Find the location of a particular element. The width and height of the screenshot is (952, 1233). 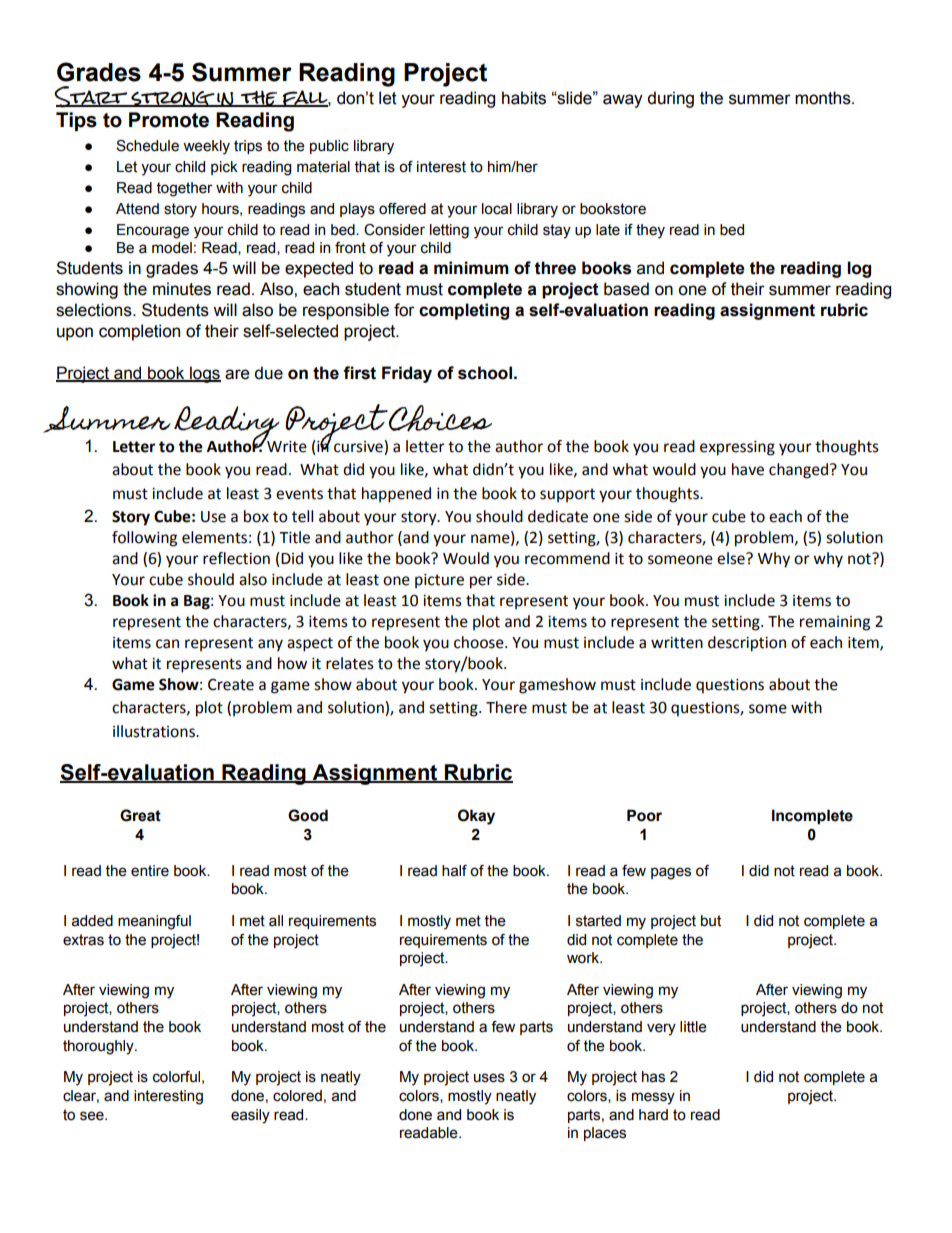

Poor is located at coordinates (644, 815).
